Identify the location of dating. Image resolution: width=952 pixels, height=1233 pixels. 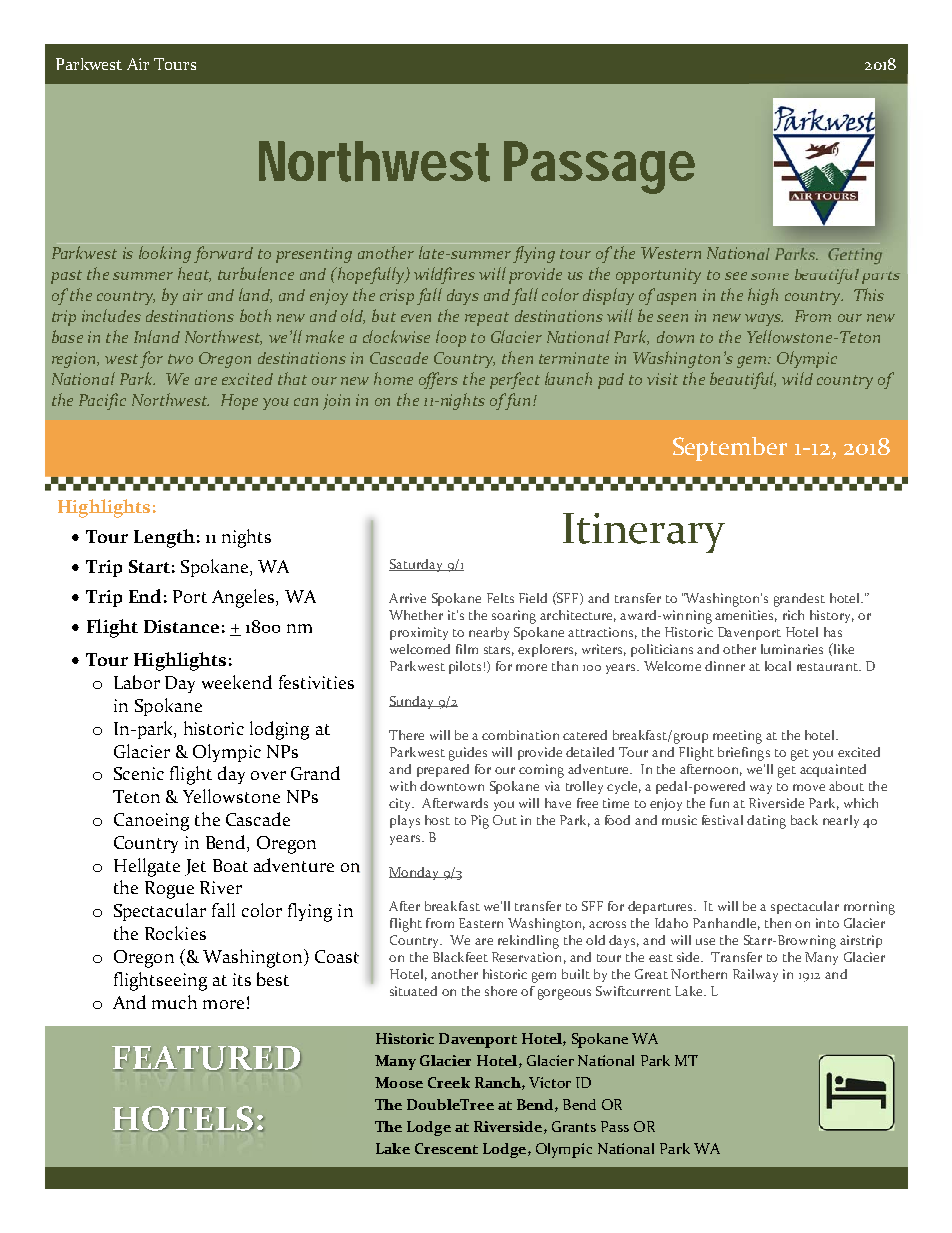
(766, 822).
